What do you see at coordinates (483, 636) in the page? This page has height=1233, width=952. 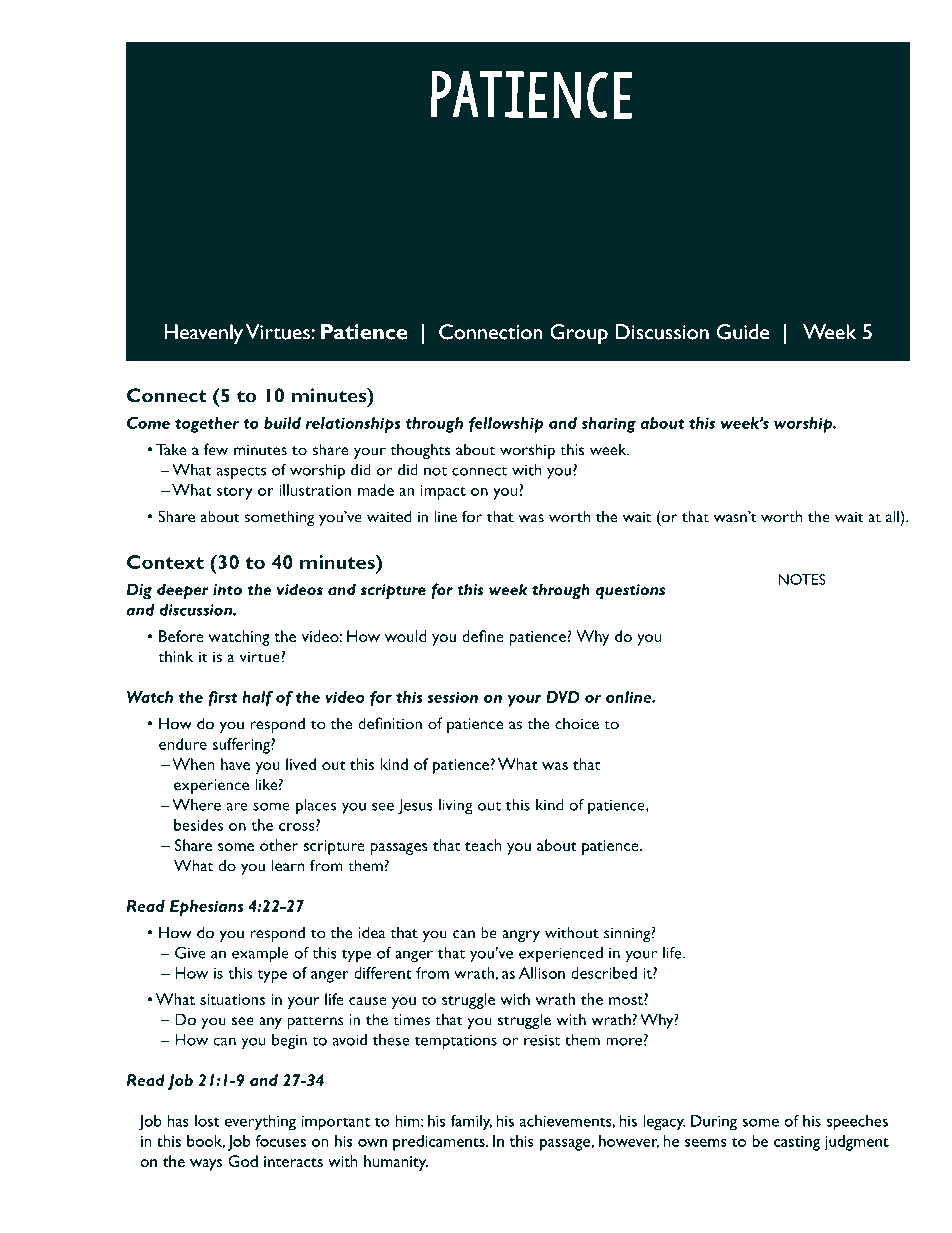 I see `define` at bounding box center [483, 636].
